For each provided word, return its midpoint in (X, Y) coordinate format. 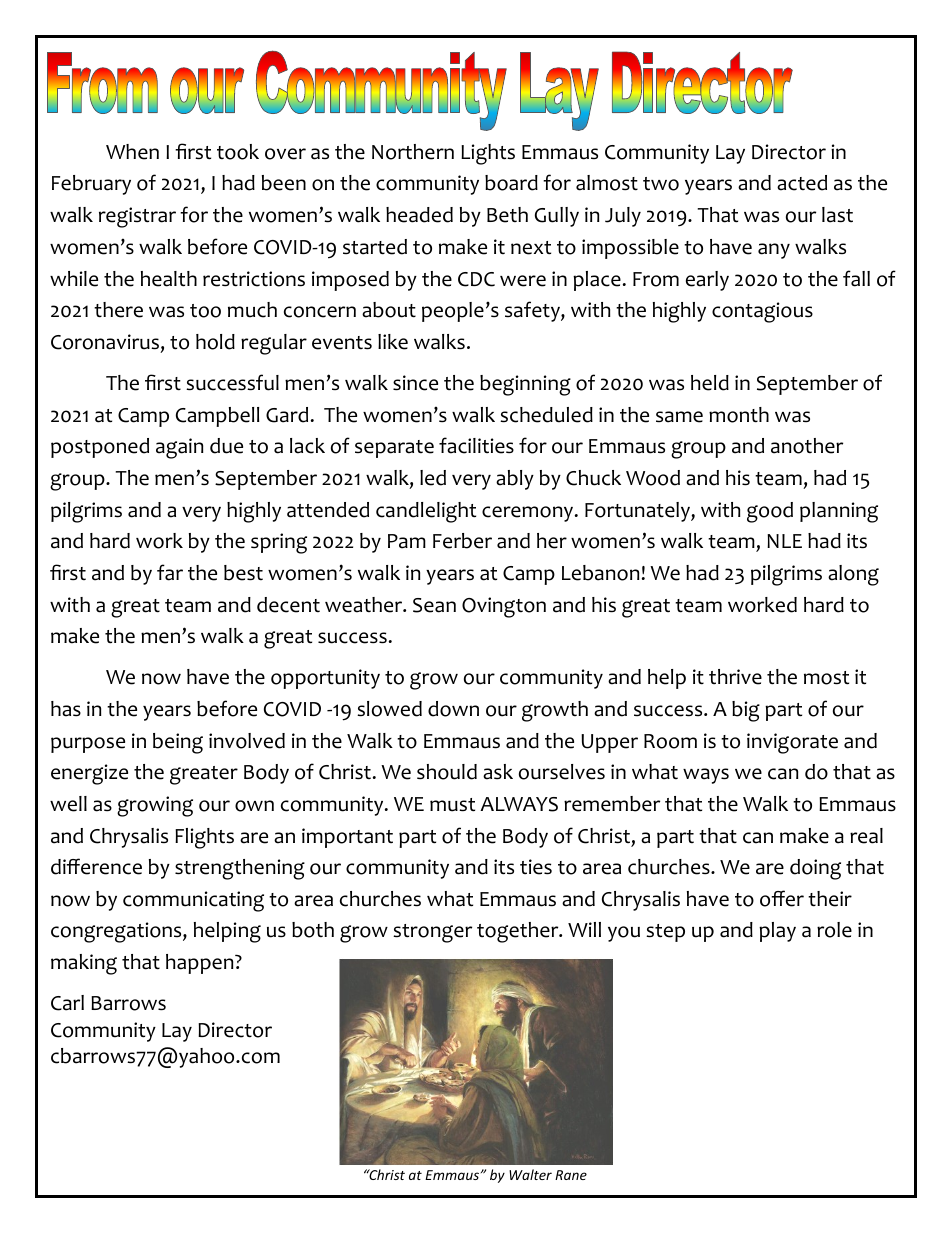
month (739, 415)
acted (802, 183)
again (179, 448)
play (777, 932)
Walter (530, 1174)
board (511, 183)
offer (782, 898)
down (453, 709)
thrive (735, 677)
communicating (193, 901)
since (415, 383)
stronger (432, 933)
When (132, 152)
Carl (67, 1003)
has (66, 709)
